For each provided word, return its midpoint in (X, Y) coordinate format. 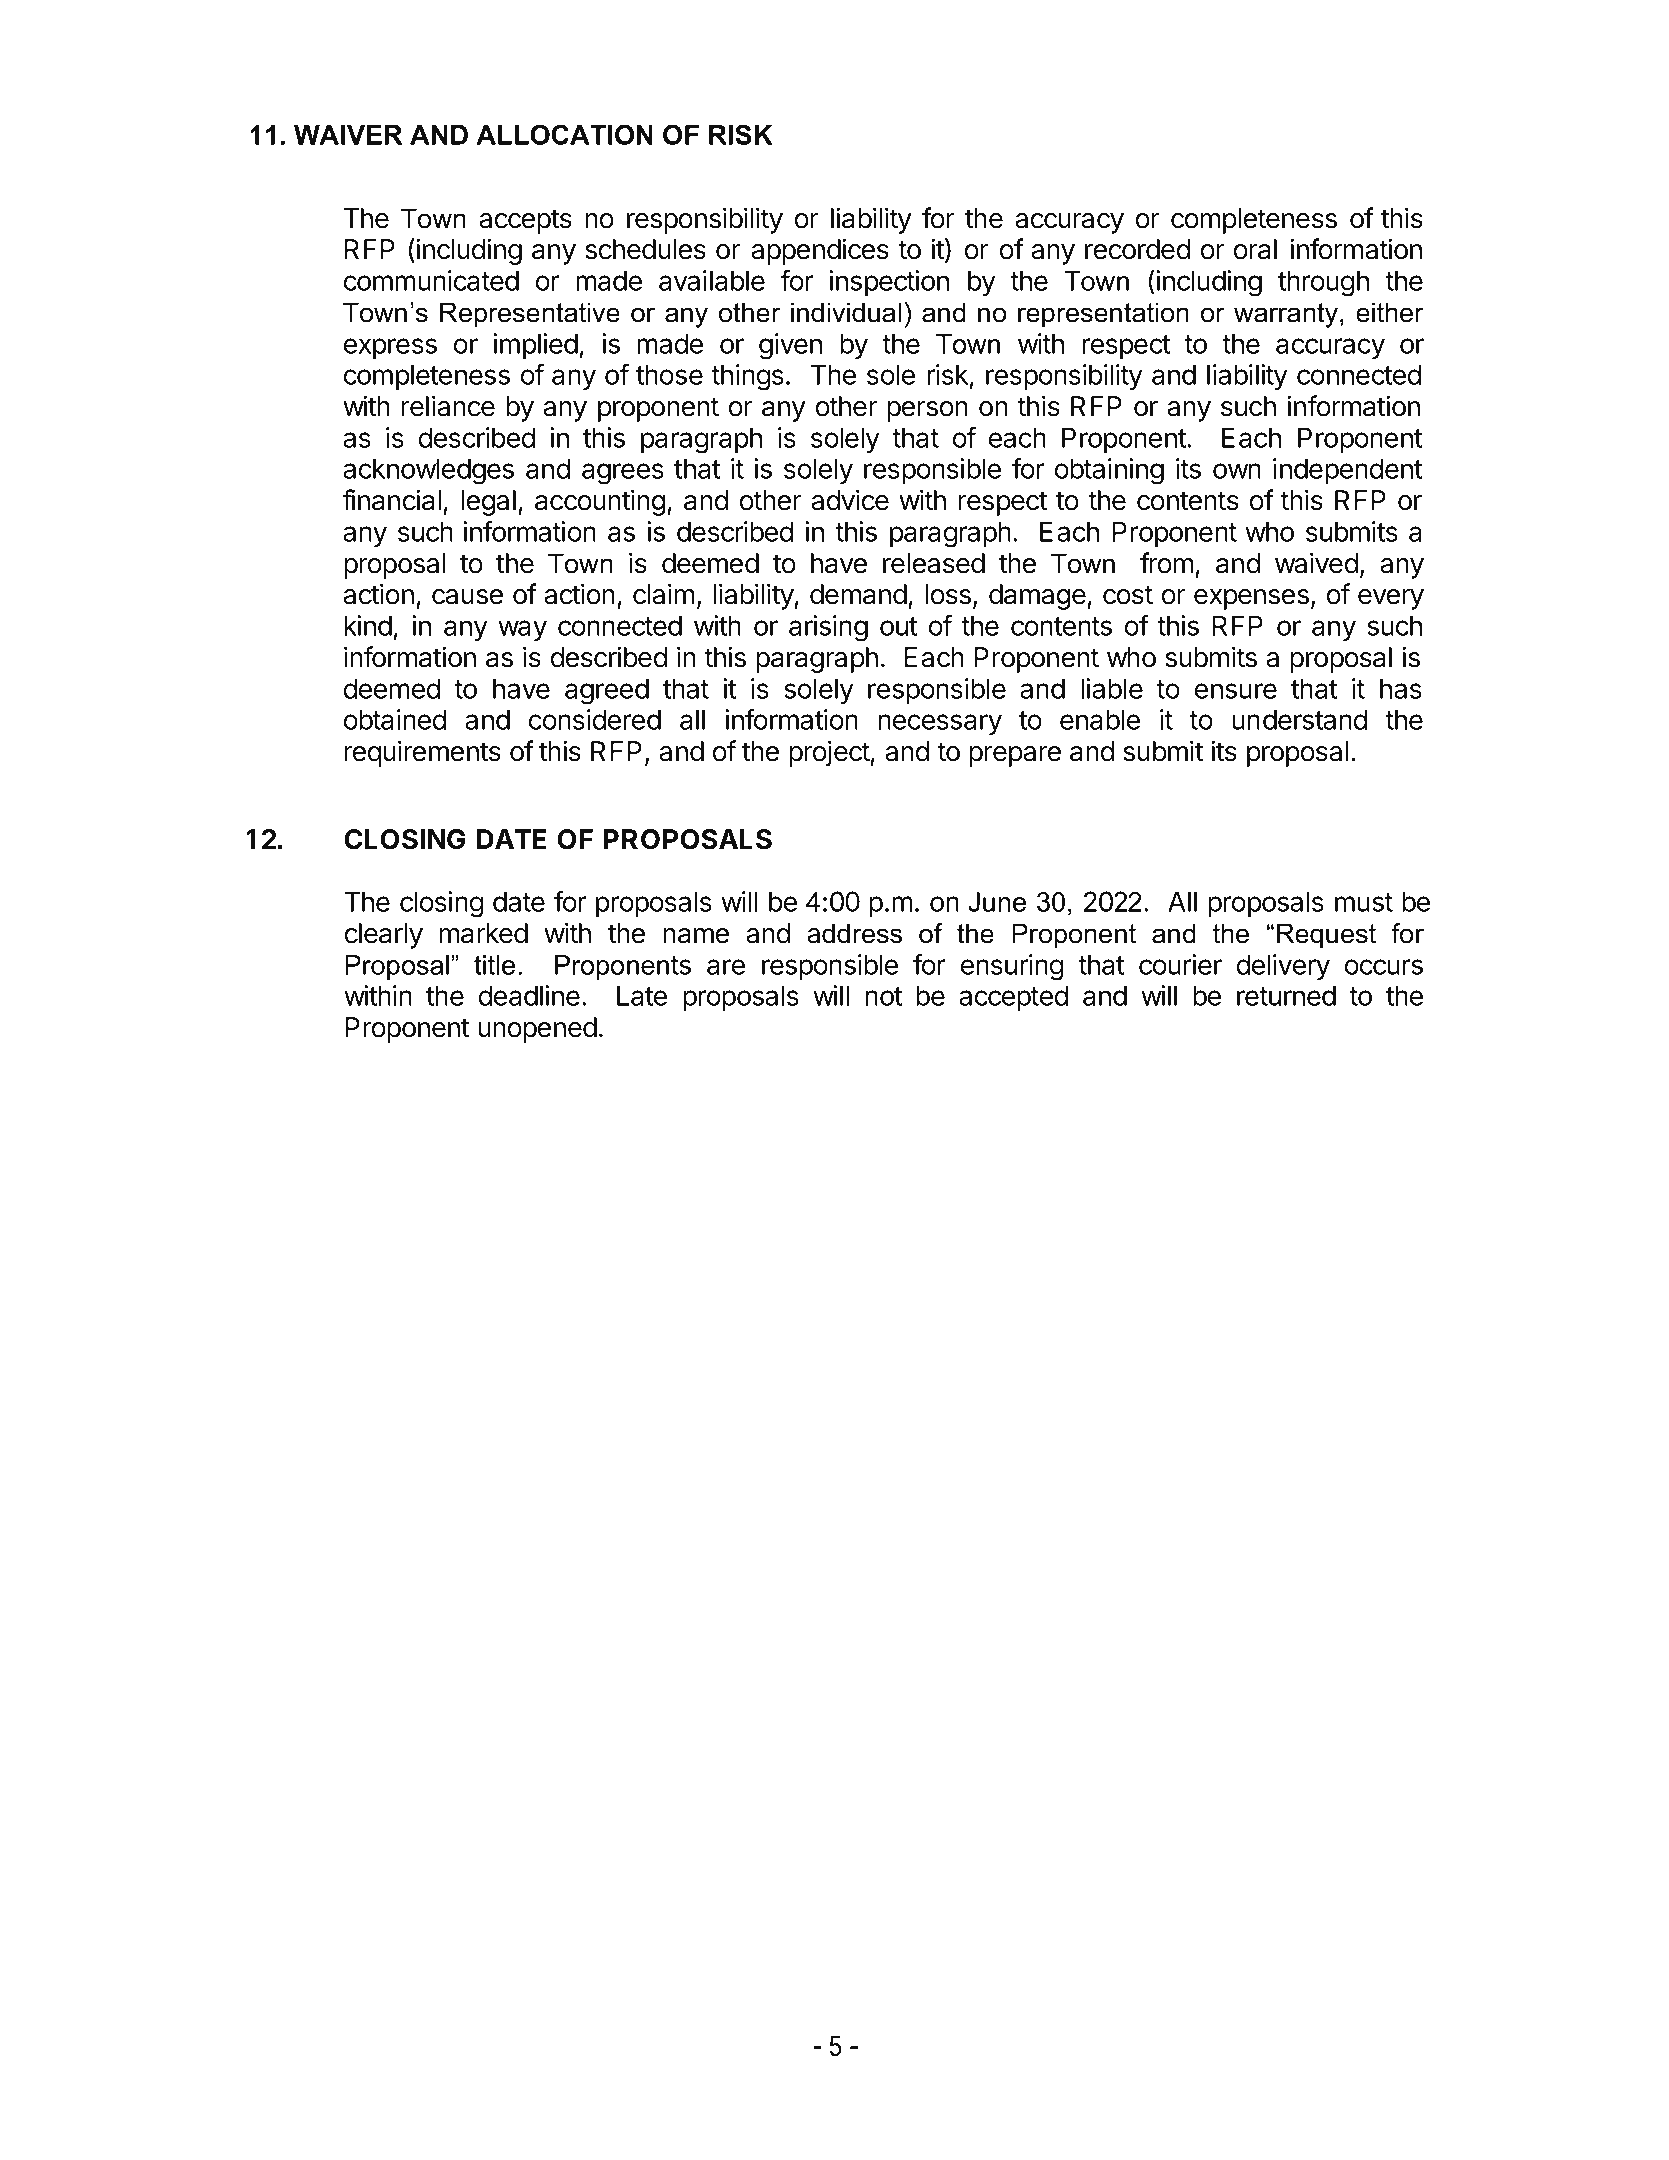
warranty (1286, 315)
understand (1299, 719)
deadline (529, 995)
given (790, 346)
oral (1255, 249)
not (883, 996)
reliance (448, 406)
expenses (1251, 599)
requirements (422, 753)
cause (467, 597)
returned (1286, 995)
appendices (820, 251)
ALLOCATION (564, 134)
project (829, 753)
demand (858, 594)
